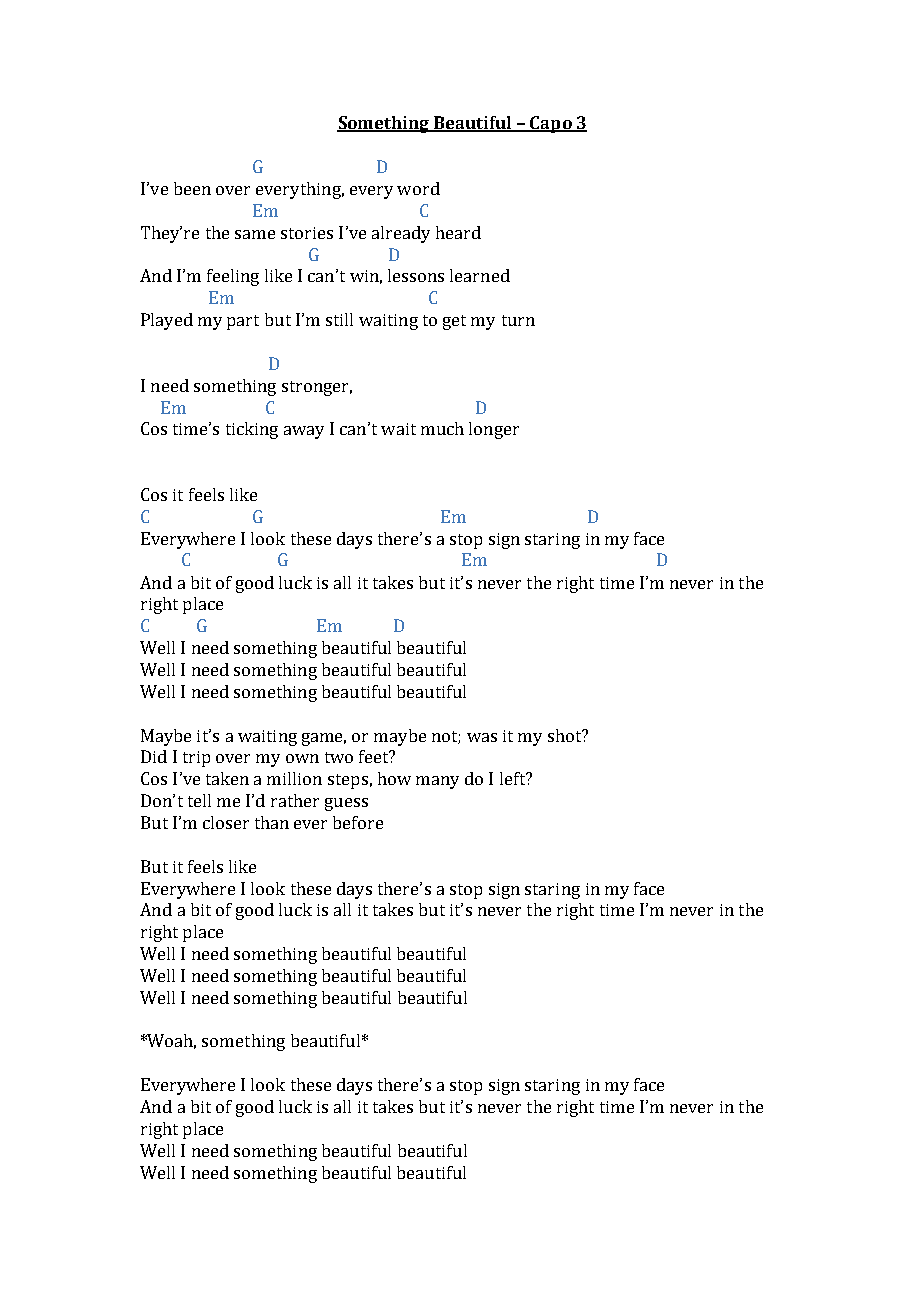 The image size is (924, 1308). What do you see at coordinates (551, 124) in the screenshot?
I see `Capo` at bounding box center [551, 124].
